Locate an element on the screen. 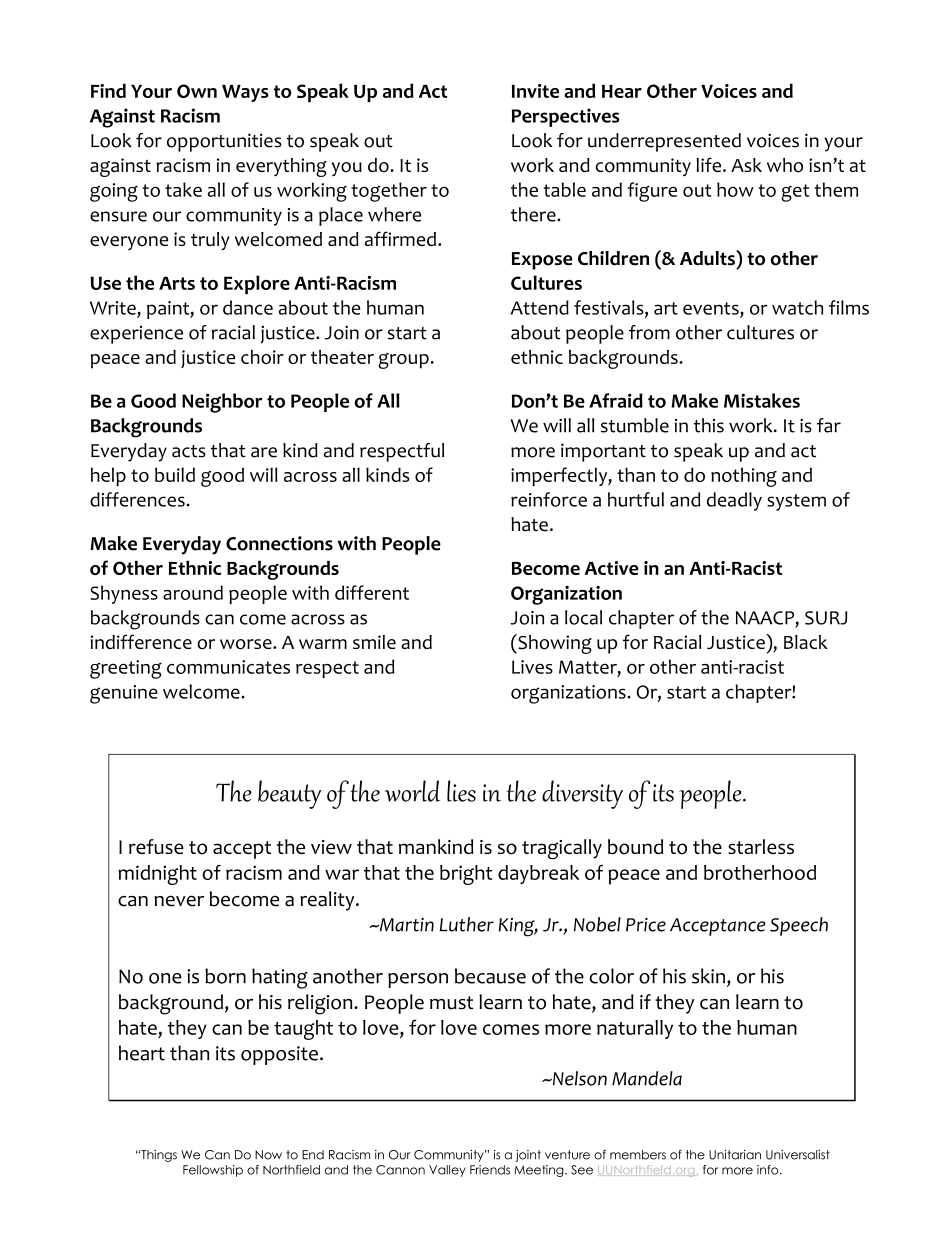 This screenshot has height=1233, width=952. Black is located at coordinates (806, 642).
